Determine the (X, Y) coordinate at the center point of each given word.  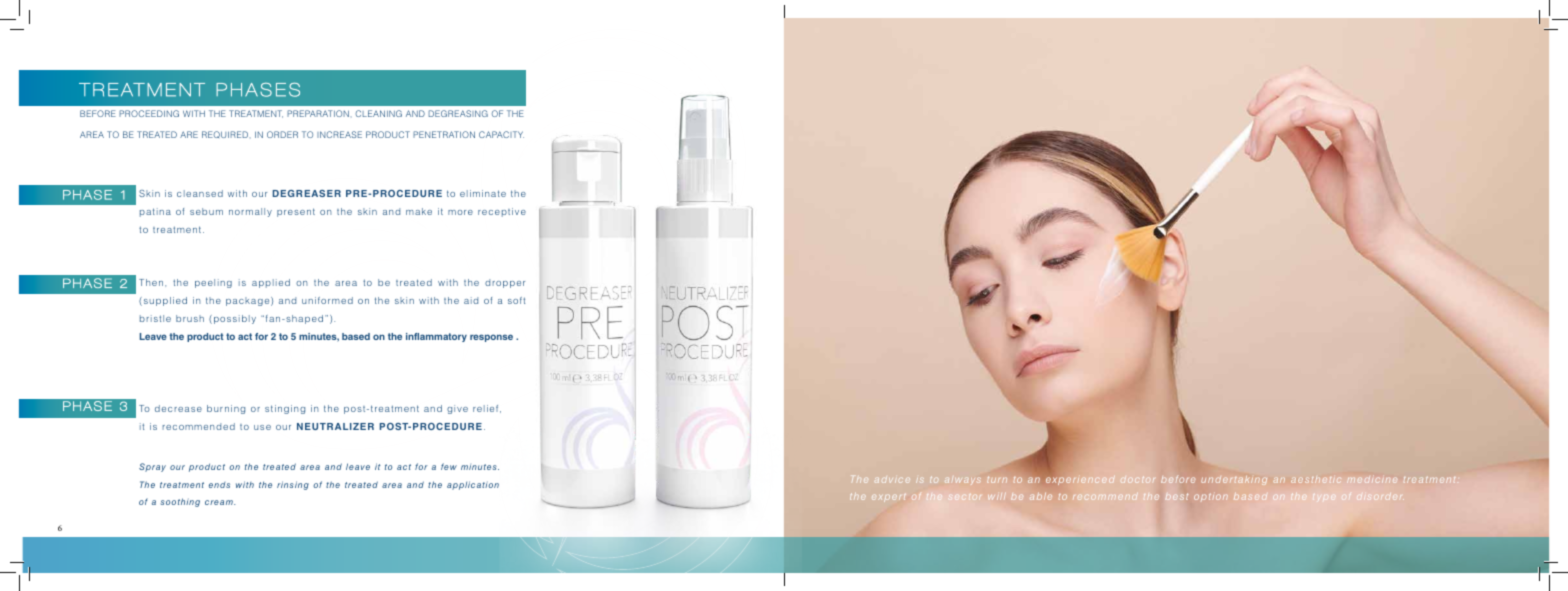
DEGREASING (458, 113)
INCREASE (339, 134)
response (491, 338)
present (296, 212)
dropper (505, 283)
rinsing (293, 485)
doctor (1137, 479)
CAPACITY (501, 134)
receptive (502, 212)
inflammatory (436, 337)
